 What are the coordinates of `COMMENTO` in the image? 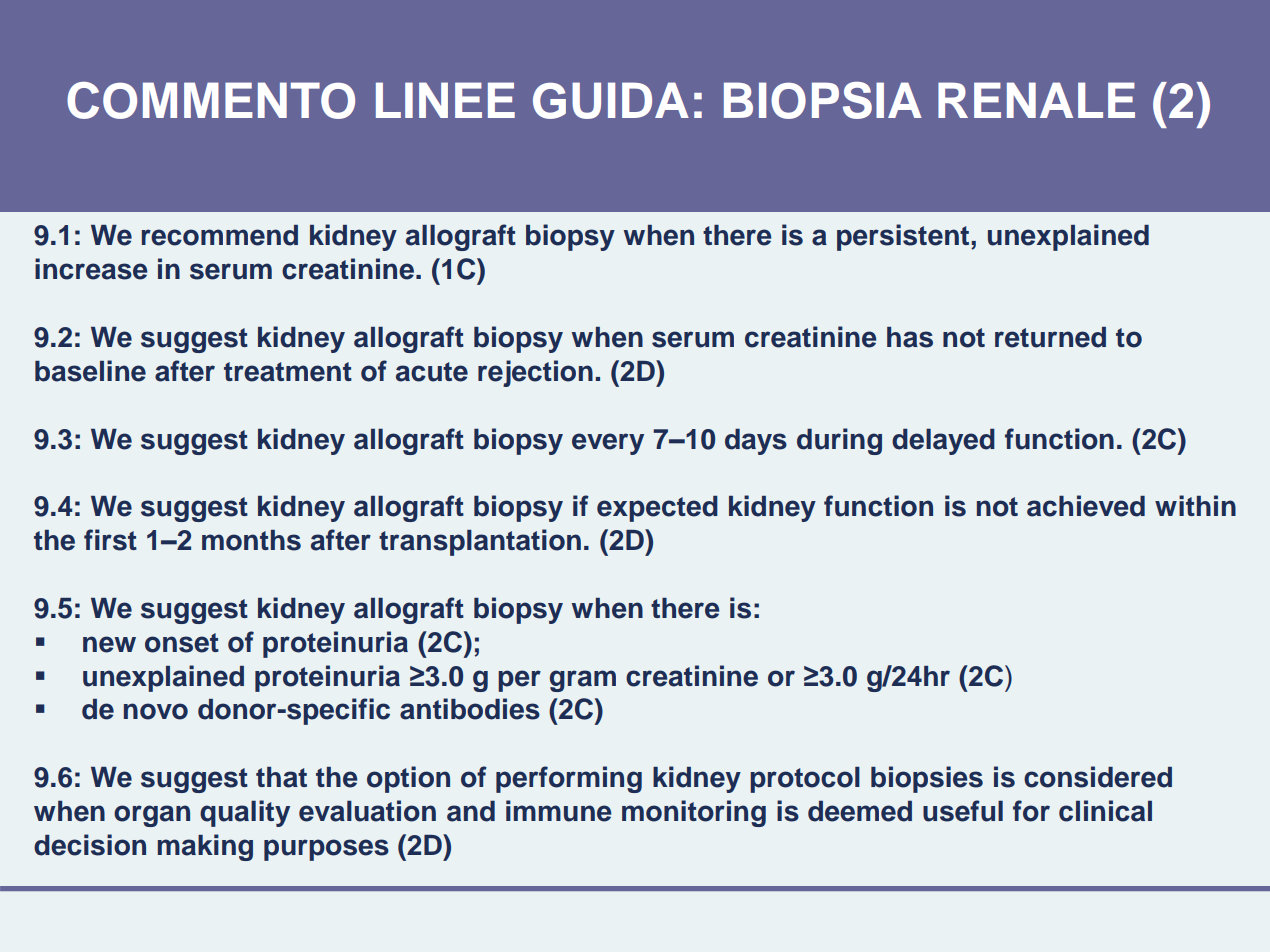 It's located at (211, 100).
